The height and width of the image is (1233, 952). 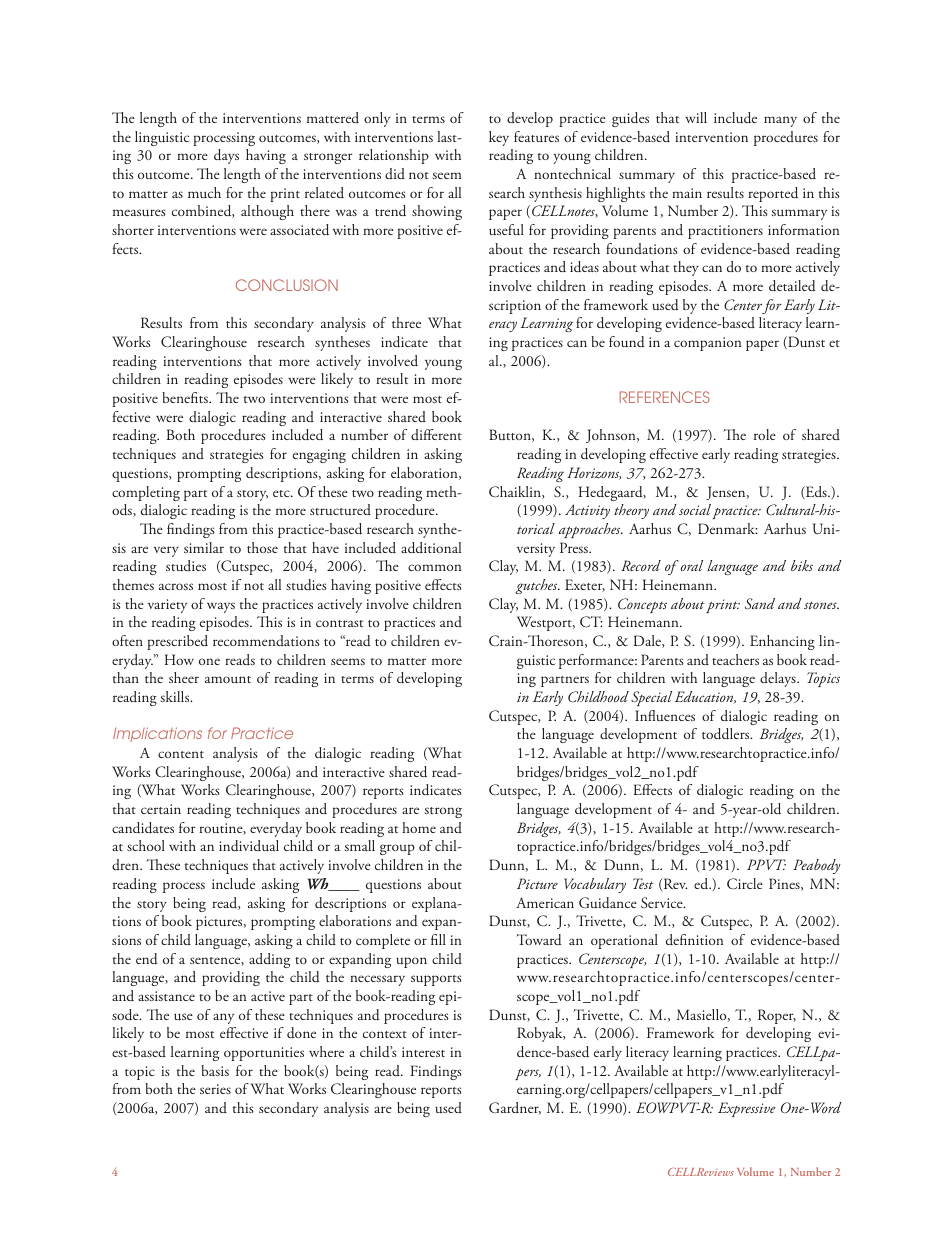 I want to click on key, so click(x=499, y=138).
